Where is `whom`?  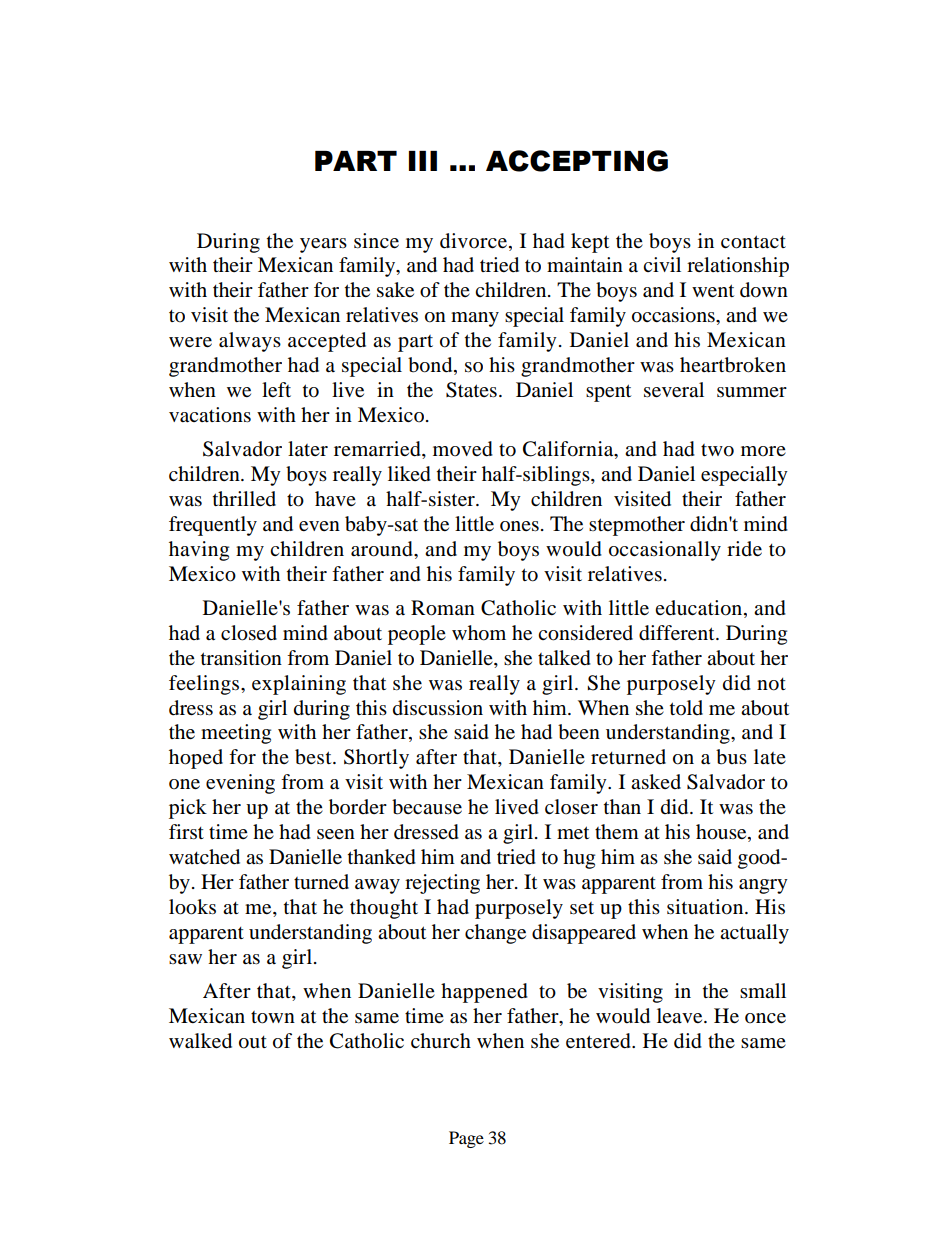 whom is located at coordinates (479, 633).
